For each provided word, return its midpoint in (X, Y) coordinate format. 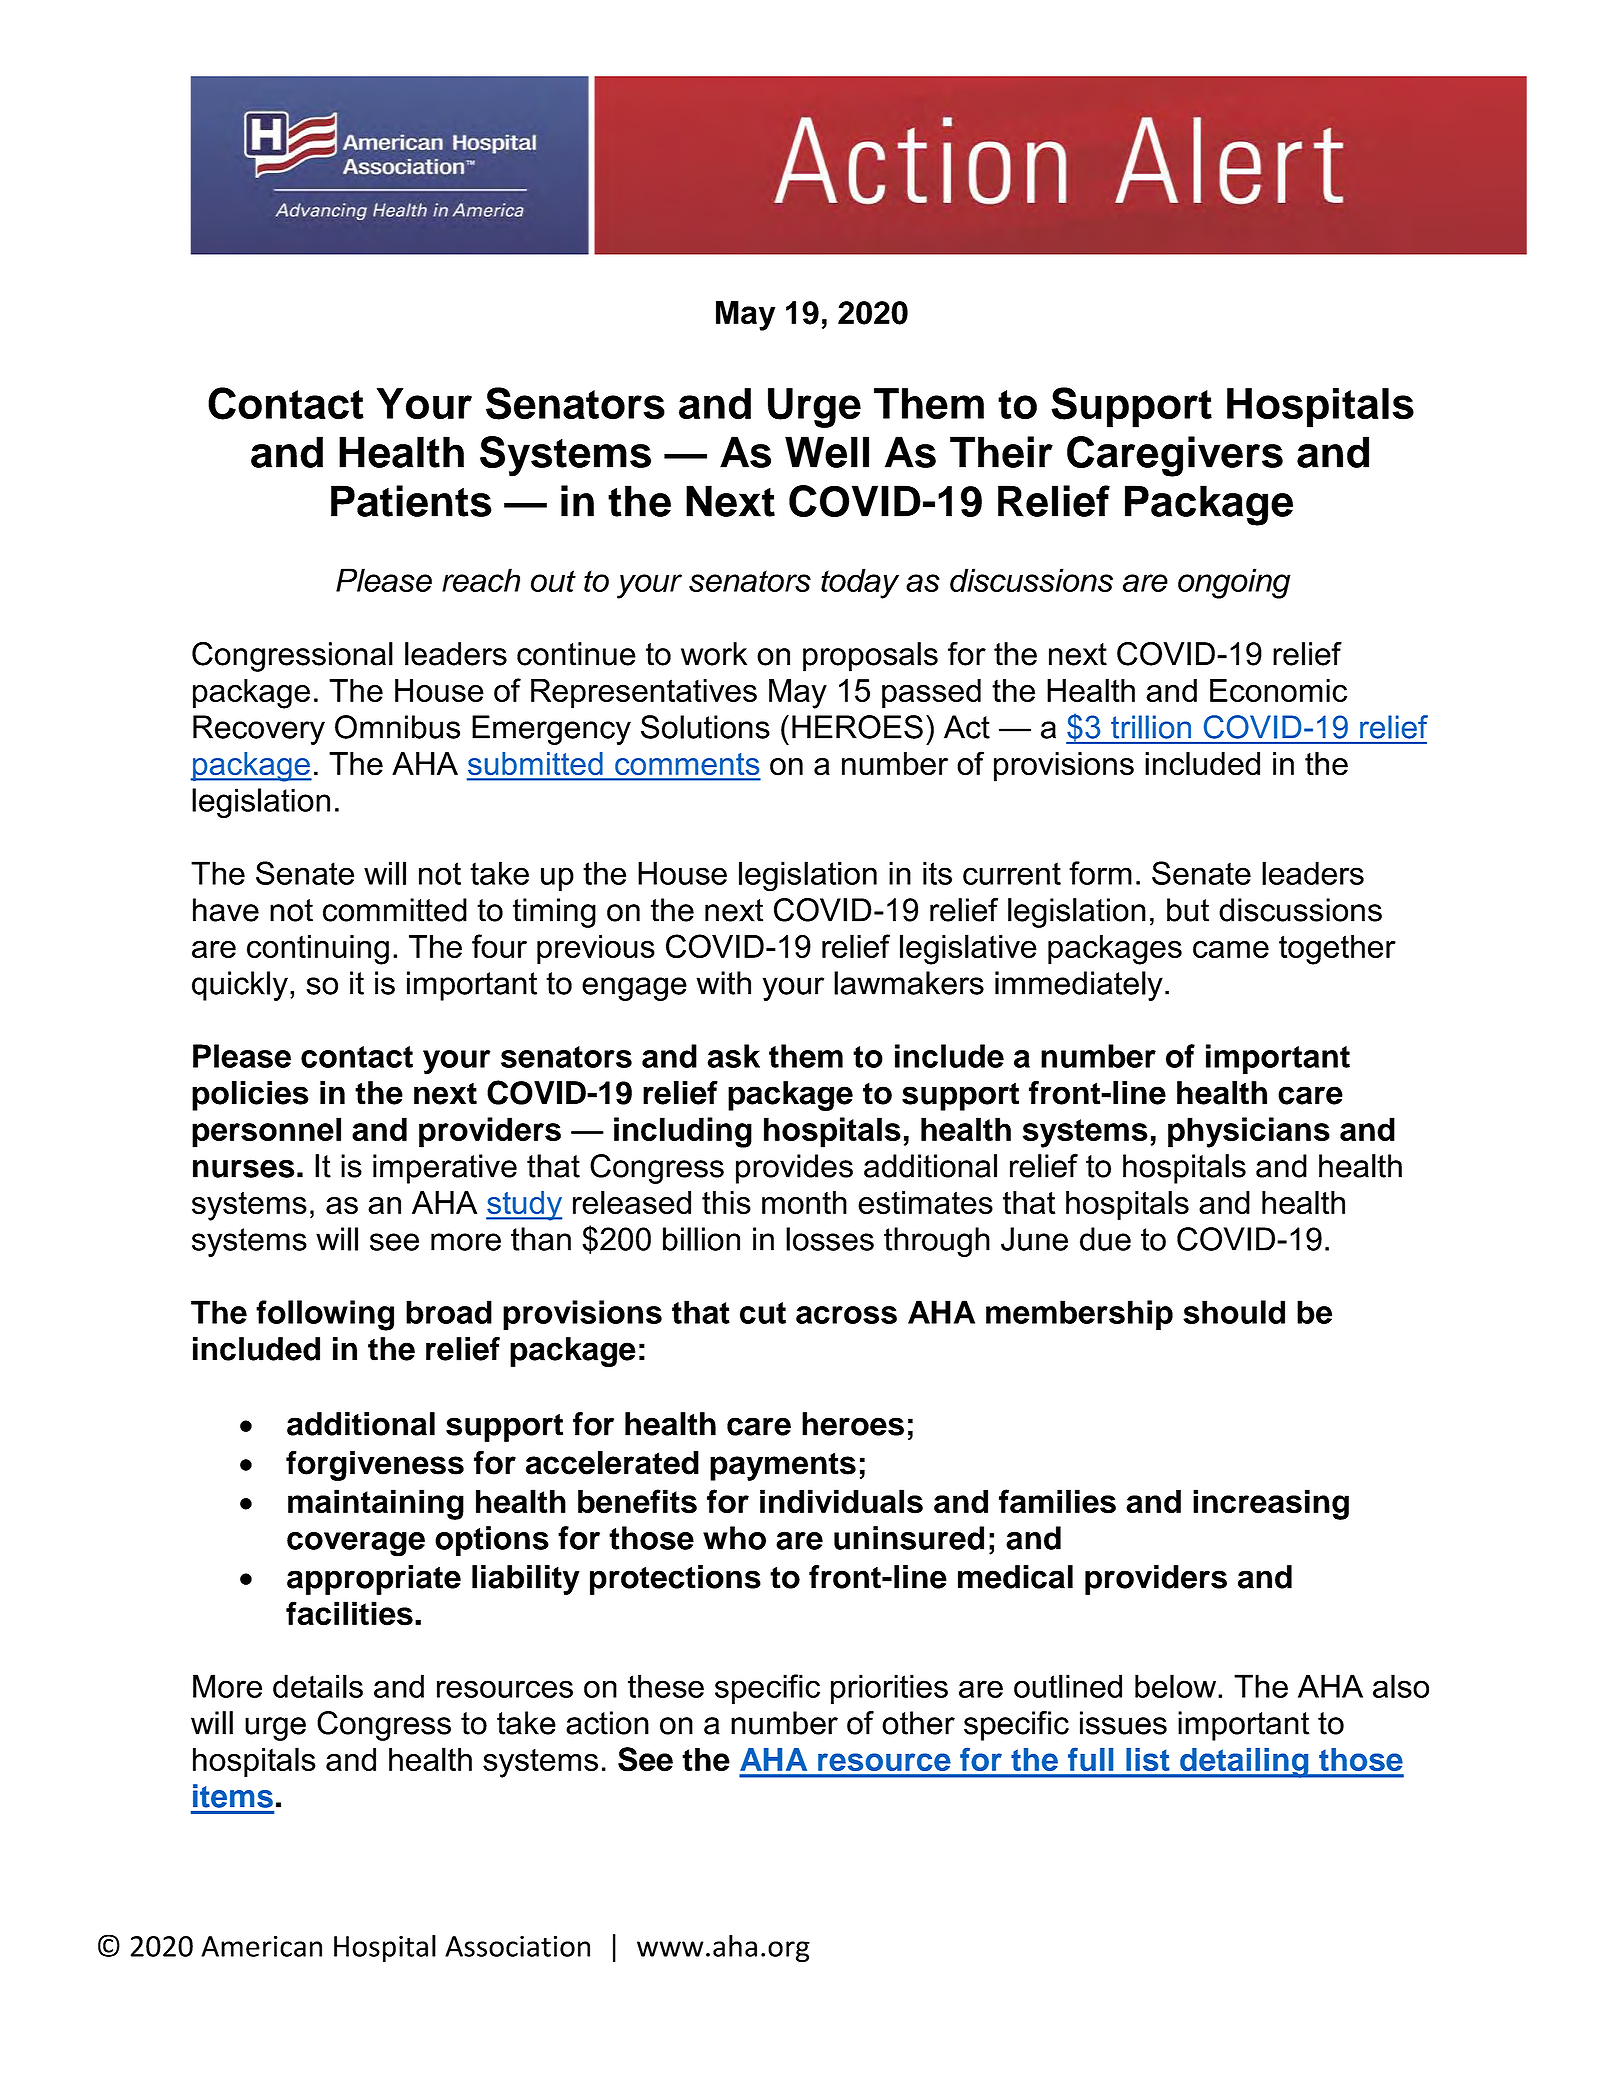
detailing (1244, 1763)
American (261, 1946)
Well (827, 452)
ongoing (1234, 583)
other (918, 1723)
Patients (411, 501)
